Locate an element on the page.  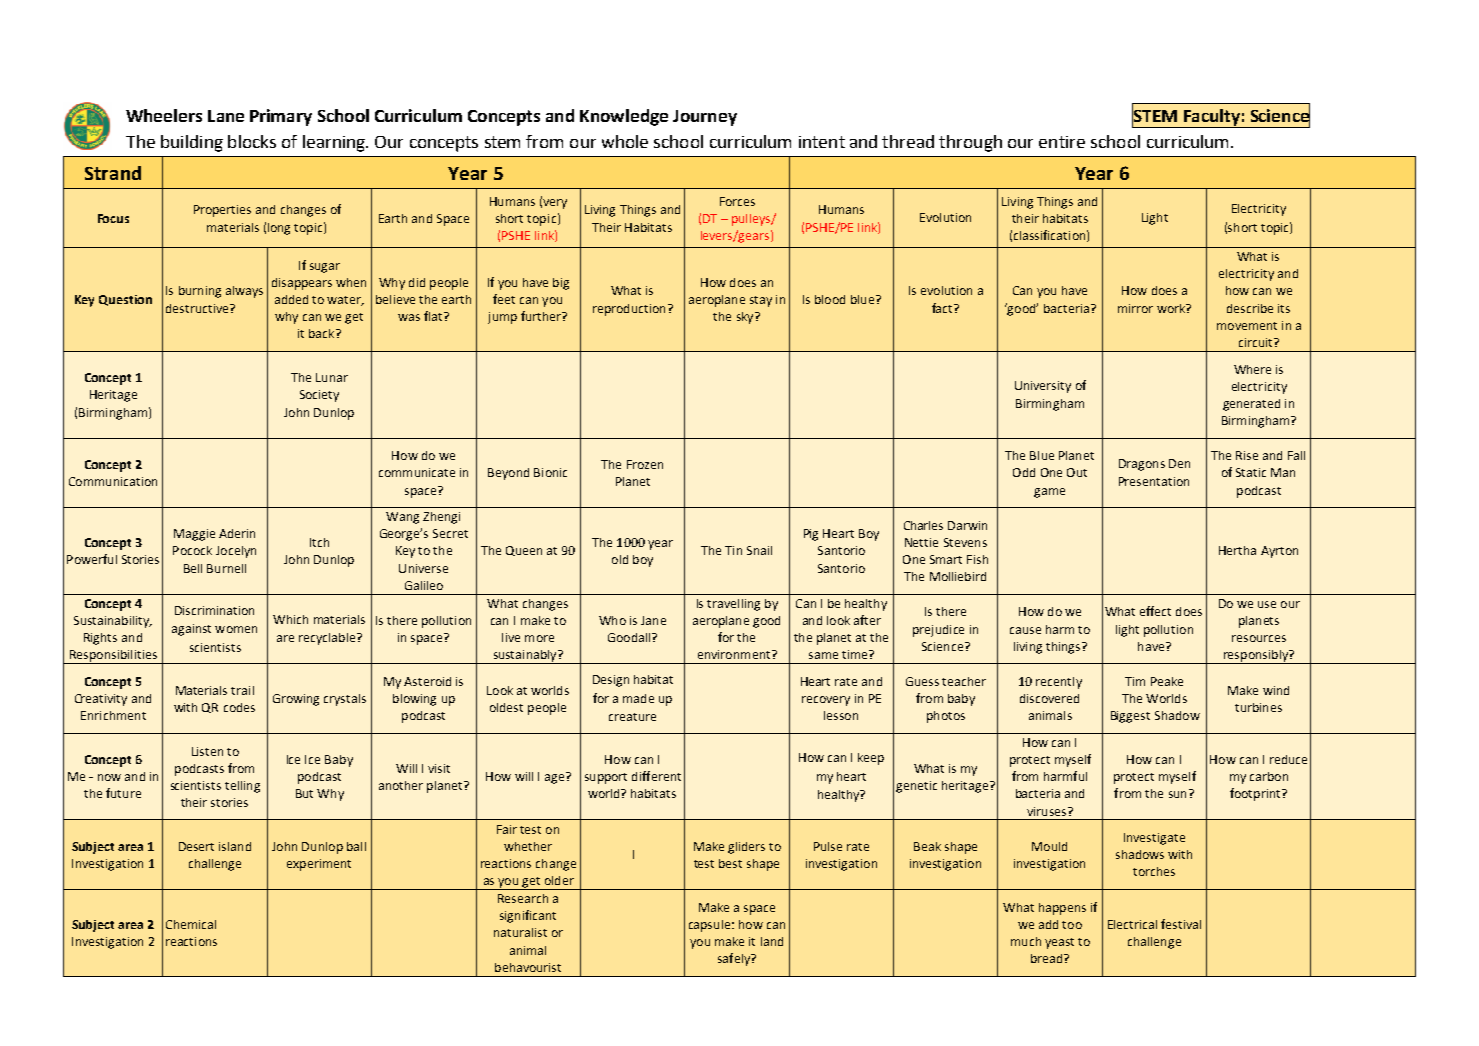
blocks is located at coordinates (252, 141).
